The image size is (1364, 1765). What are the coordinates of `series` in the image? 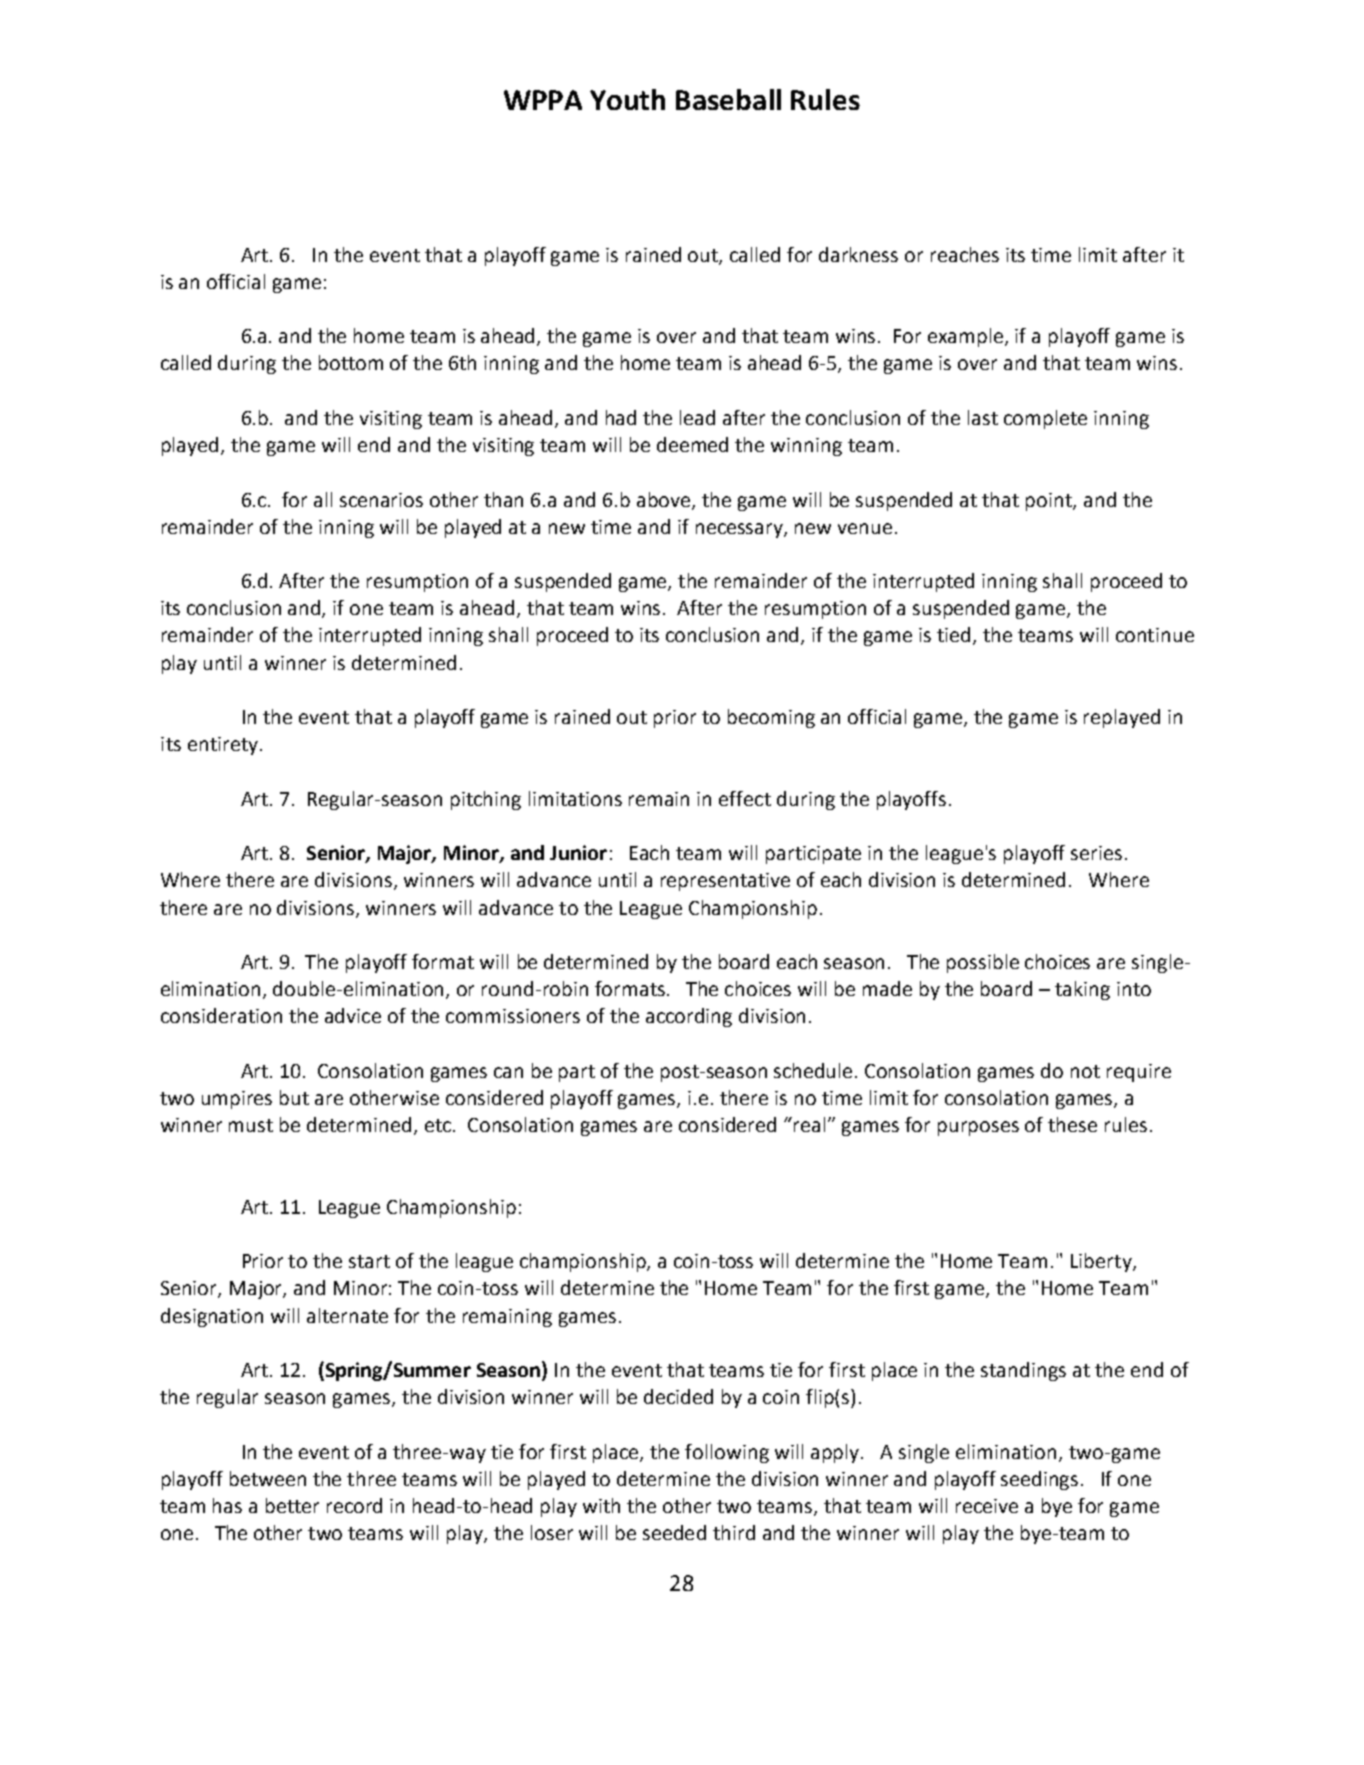 It's located at (1096, 853).
